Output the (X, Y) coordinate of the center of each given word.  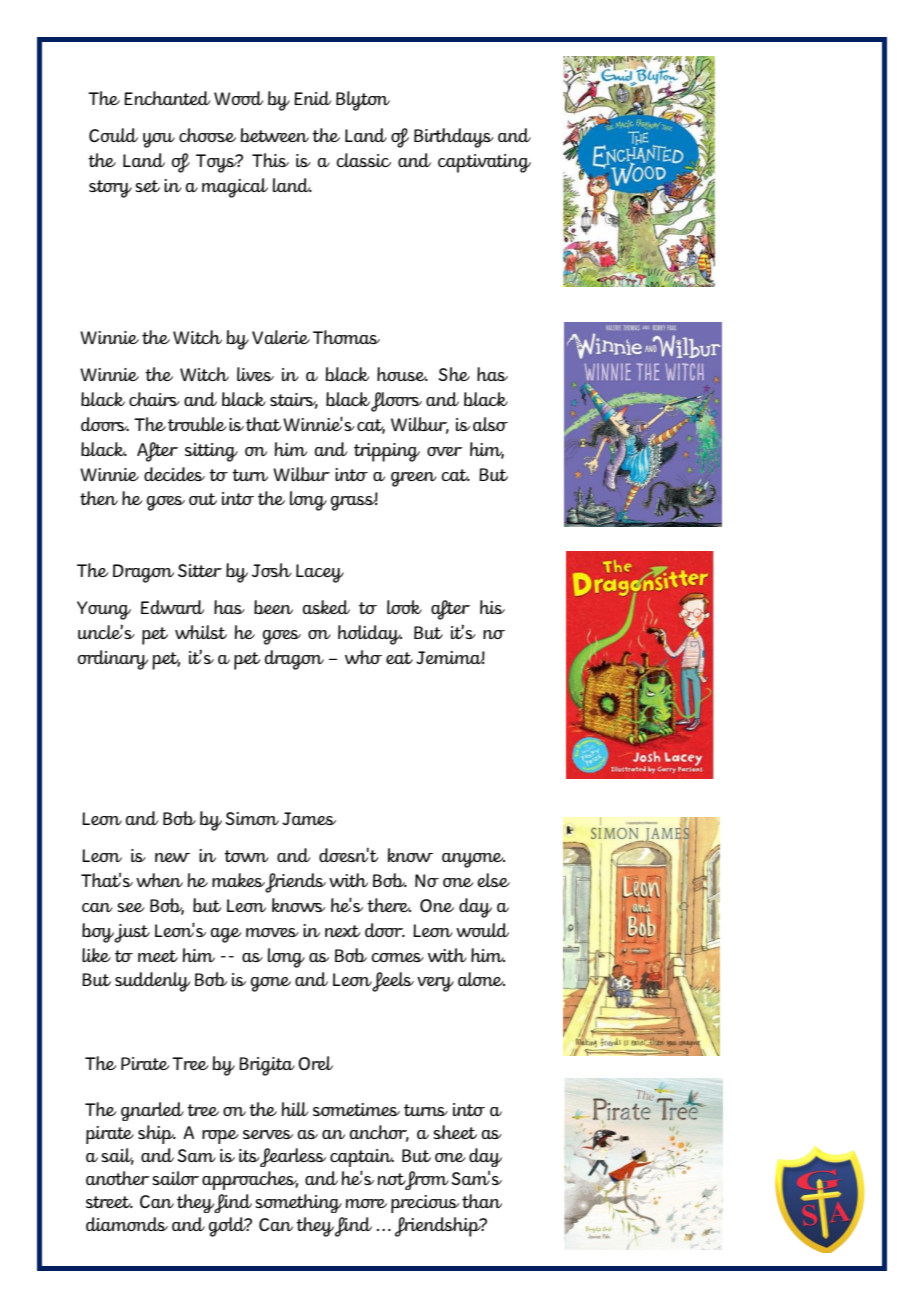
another (118, 1178)
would (482, 930)
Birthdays (454, 138)
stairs (294, 401)
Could (113, 135)
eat (399, 658)
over (445, 451)
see (131, 907)
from (426, 1180)
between (274, 135)
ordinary (113, 660)
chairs (154, 399)
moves (272, 932)
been (273, 607)
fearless (293, 1157)
